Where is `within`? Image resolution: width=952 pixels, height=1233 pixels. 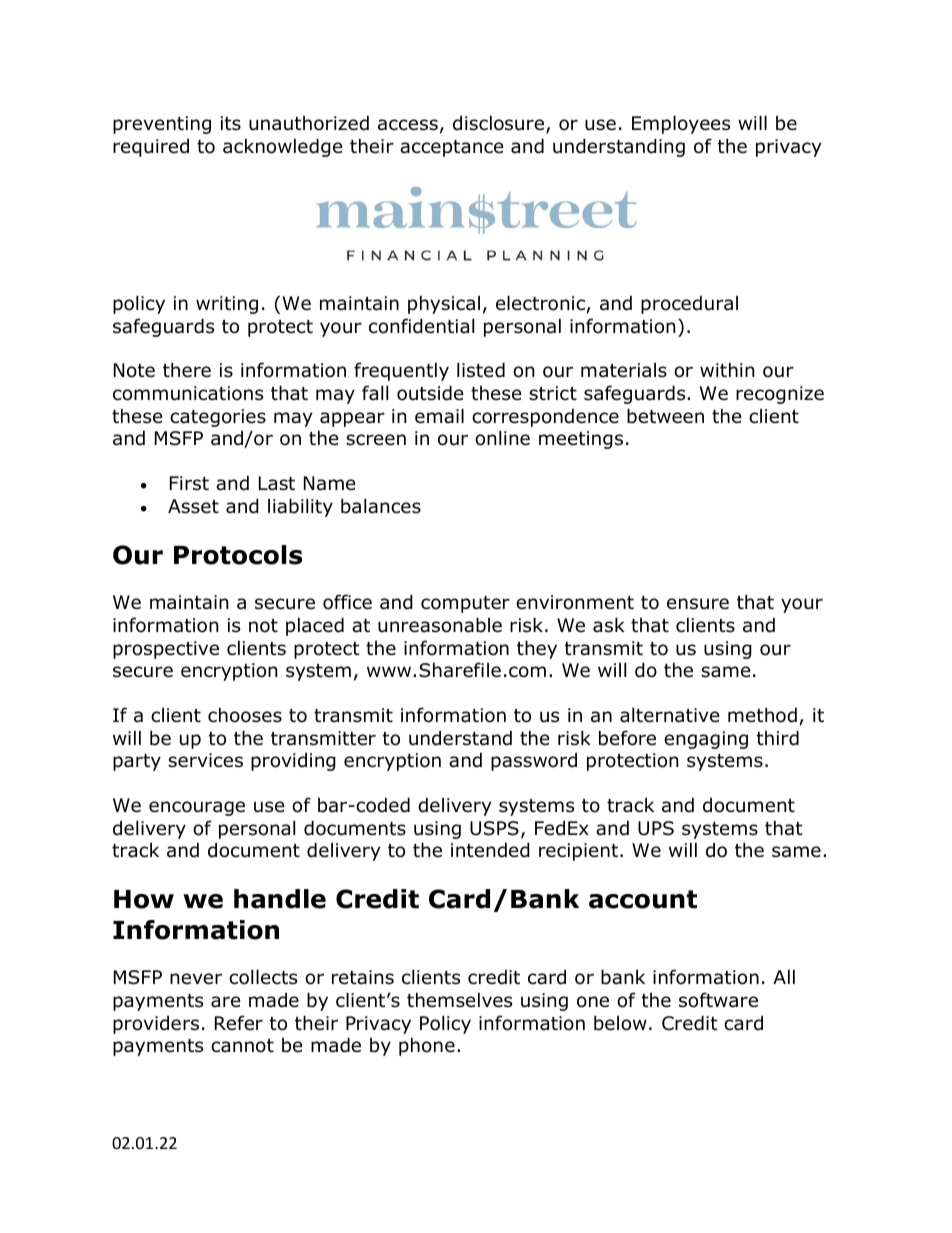 within is located at coordinates (727, 369).
